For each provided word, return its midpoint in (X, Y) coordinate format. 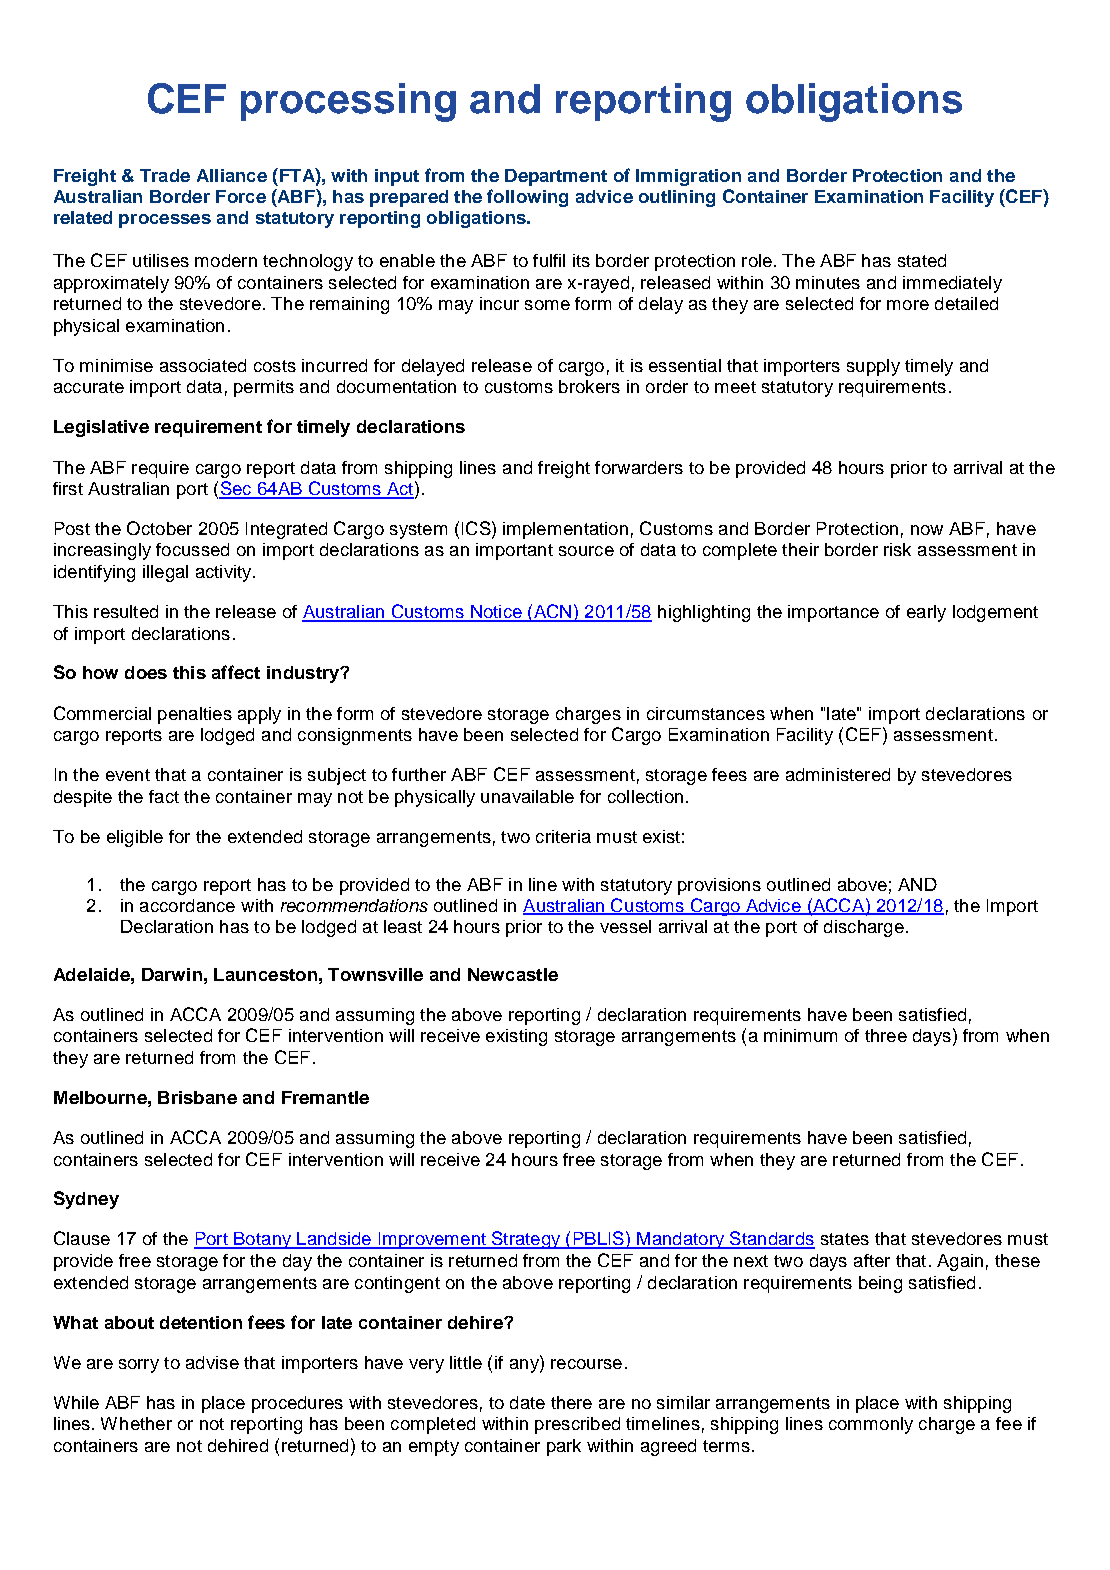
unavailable (527, 796)
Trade (165, 175)
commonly (871, 1425)
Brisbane (197, 1097)
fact (164, 796)
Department (556, 177)
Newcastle (513, 974)
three (886, 1035)
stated (922, 260)
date (527, 1402)
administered (838, 774)
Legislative (101, 428)
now (927, 530)
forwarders (639, 467)
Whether (136, 1423)
